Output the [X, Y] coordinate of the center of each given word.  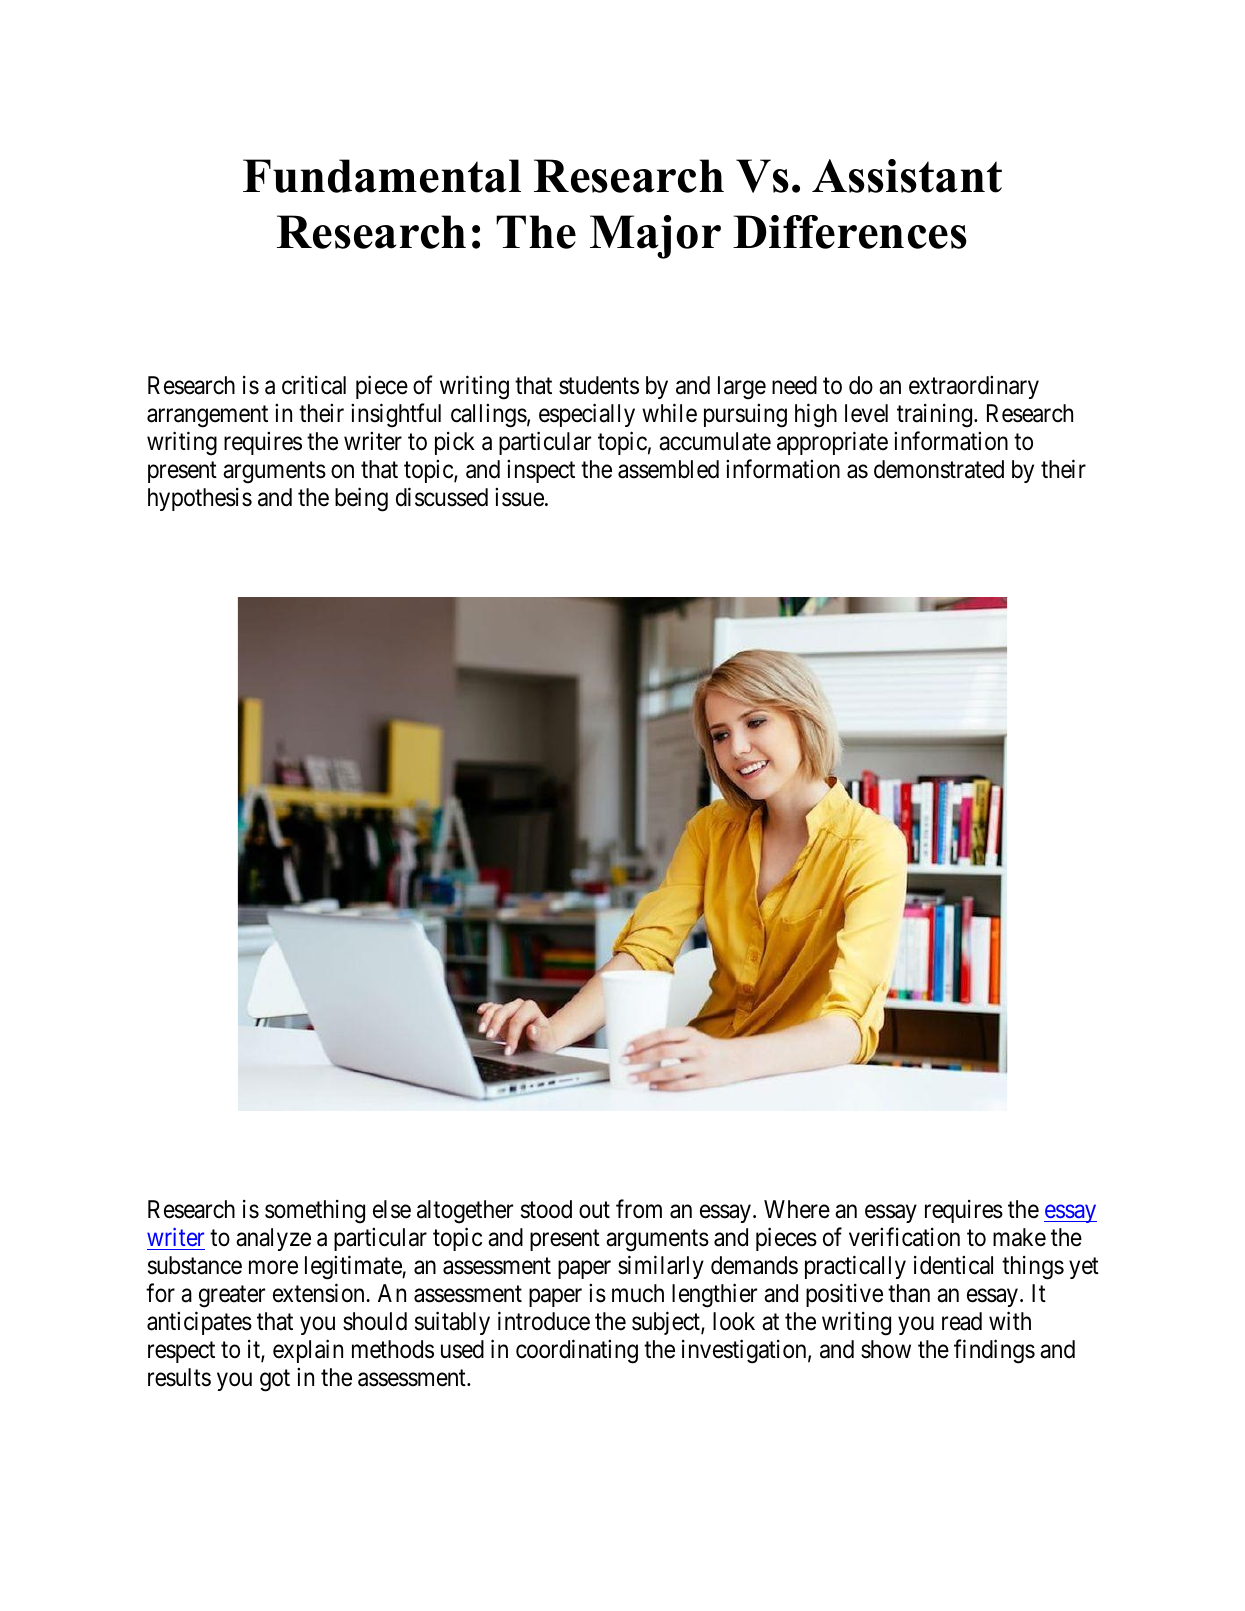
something [315, 1212]
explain [308, 1351]
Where [797, 1209]
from [639, 1209]
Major [655, 237]
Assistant [907, 176]
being [361, 500]
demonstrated [939, 469]
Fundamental [382, 176]
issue [519, 497]
